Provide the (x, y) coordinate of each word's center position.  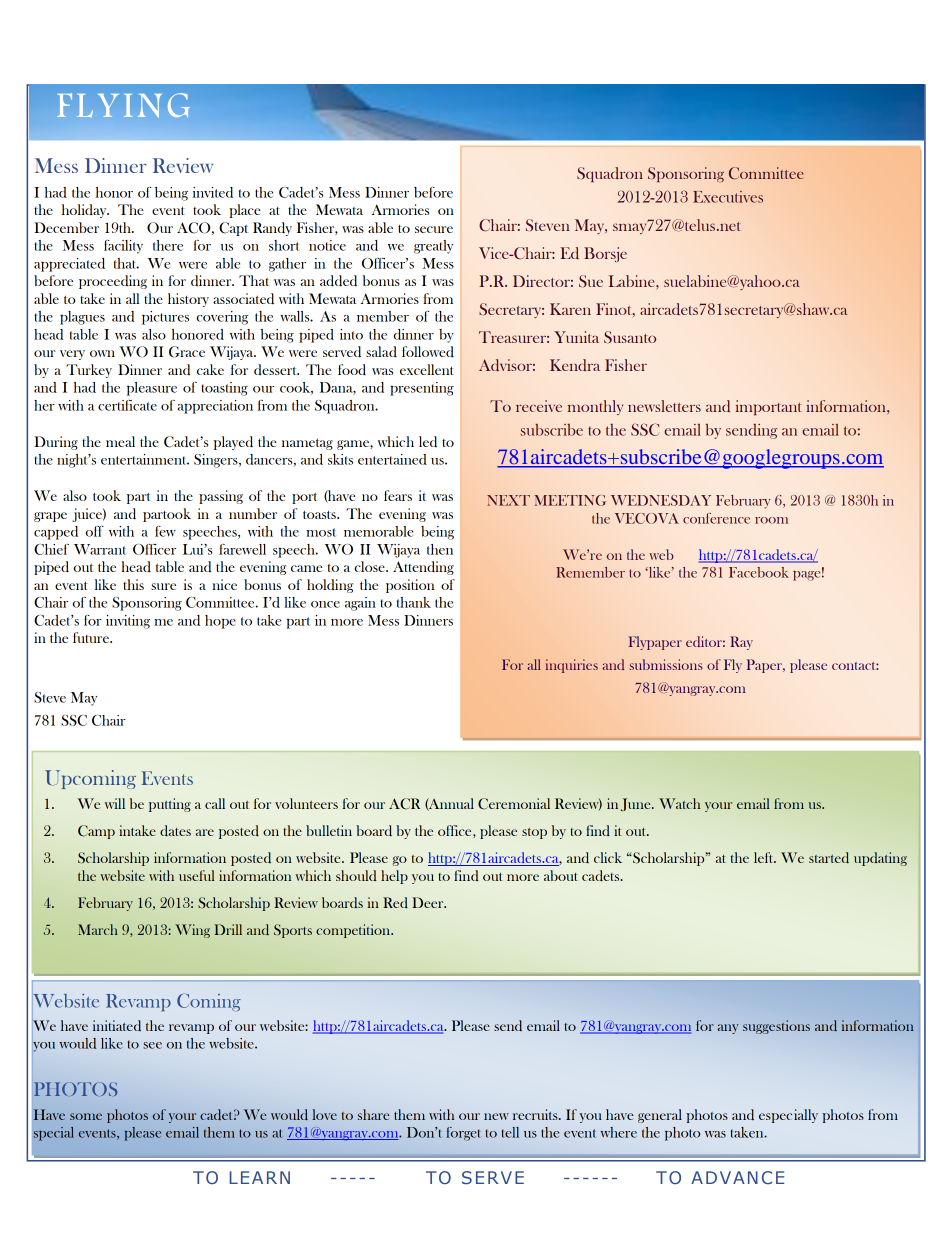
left (765, 857)
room (771, 520)
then (440, 549)
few (165, 531)
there (168, 245)
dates (175, 830)
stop (534, 833)
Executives (728, 197)
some (86, 1116)
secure (434, 229)
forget (463, 1134)
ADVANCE (737, 1177)
